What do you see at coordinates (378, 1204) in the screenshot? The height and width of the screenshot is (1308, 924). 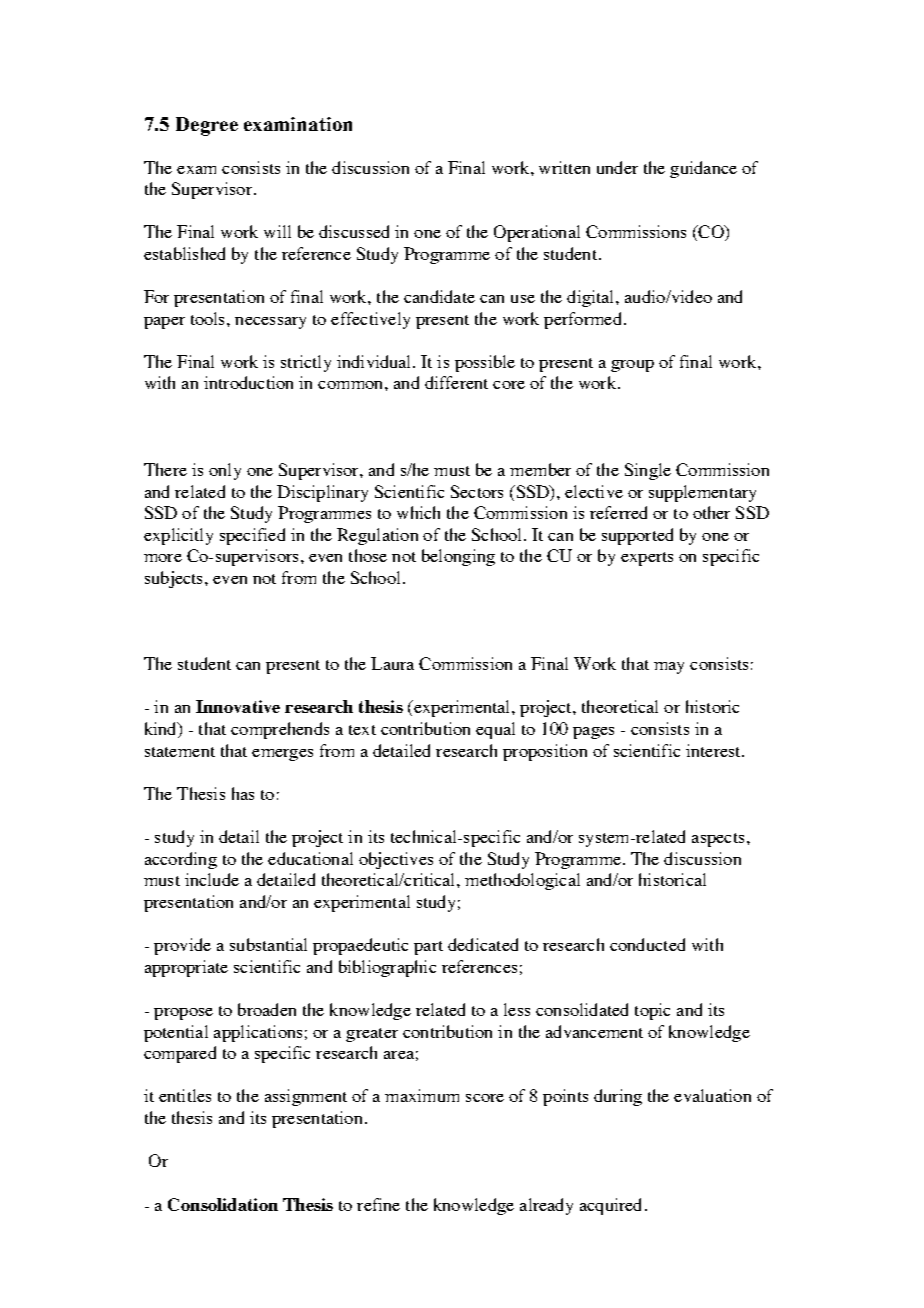 I see `refine` at bounding box center [378, 1204].
